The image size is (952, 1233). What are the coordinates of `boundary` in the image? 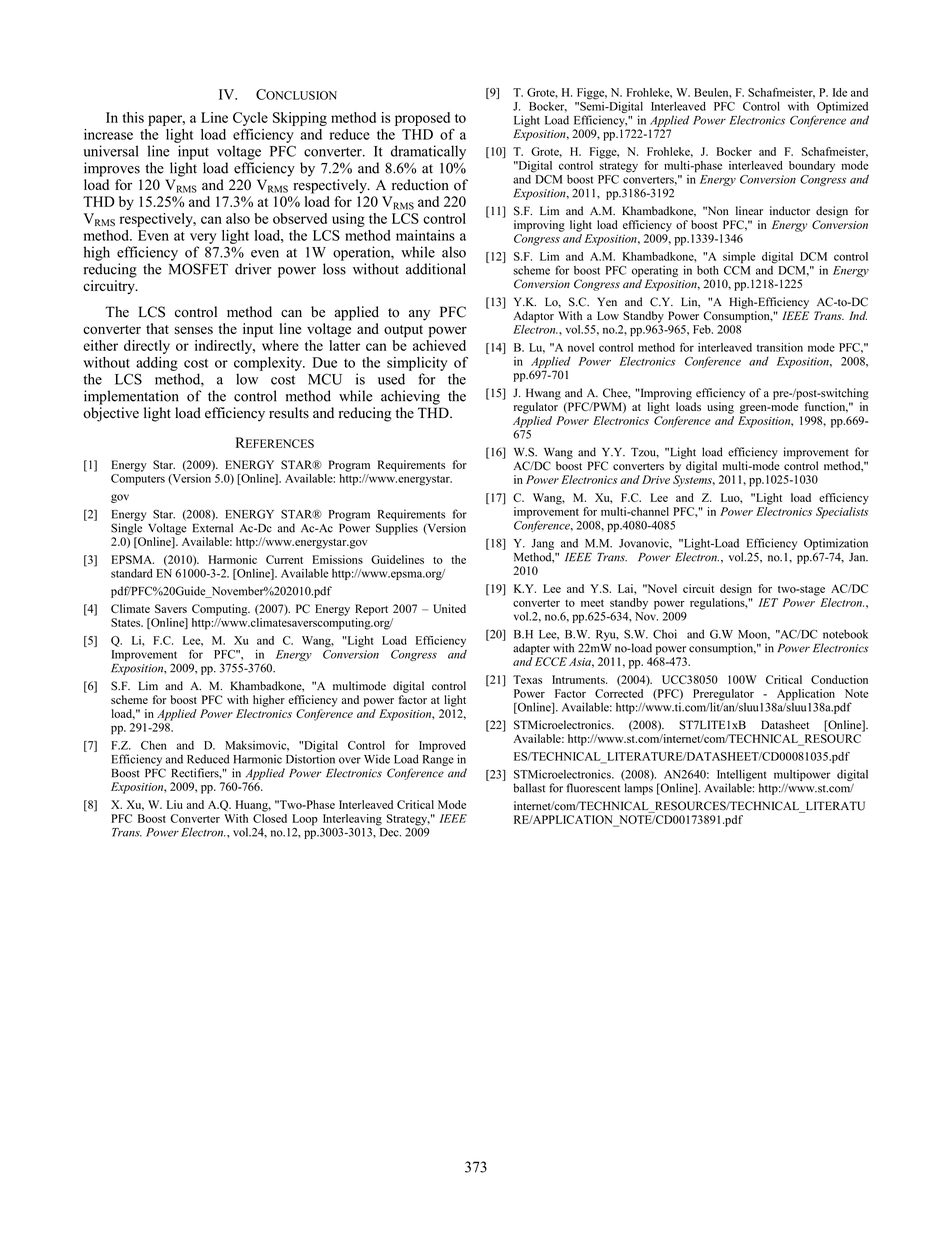 It's located at (812, 166).
